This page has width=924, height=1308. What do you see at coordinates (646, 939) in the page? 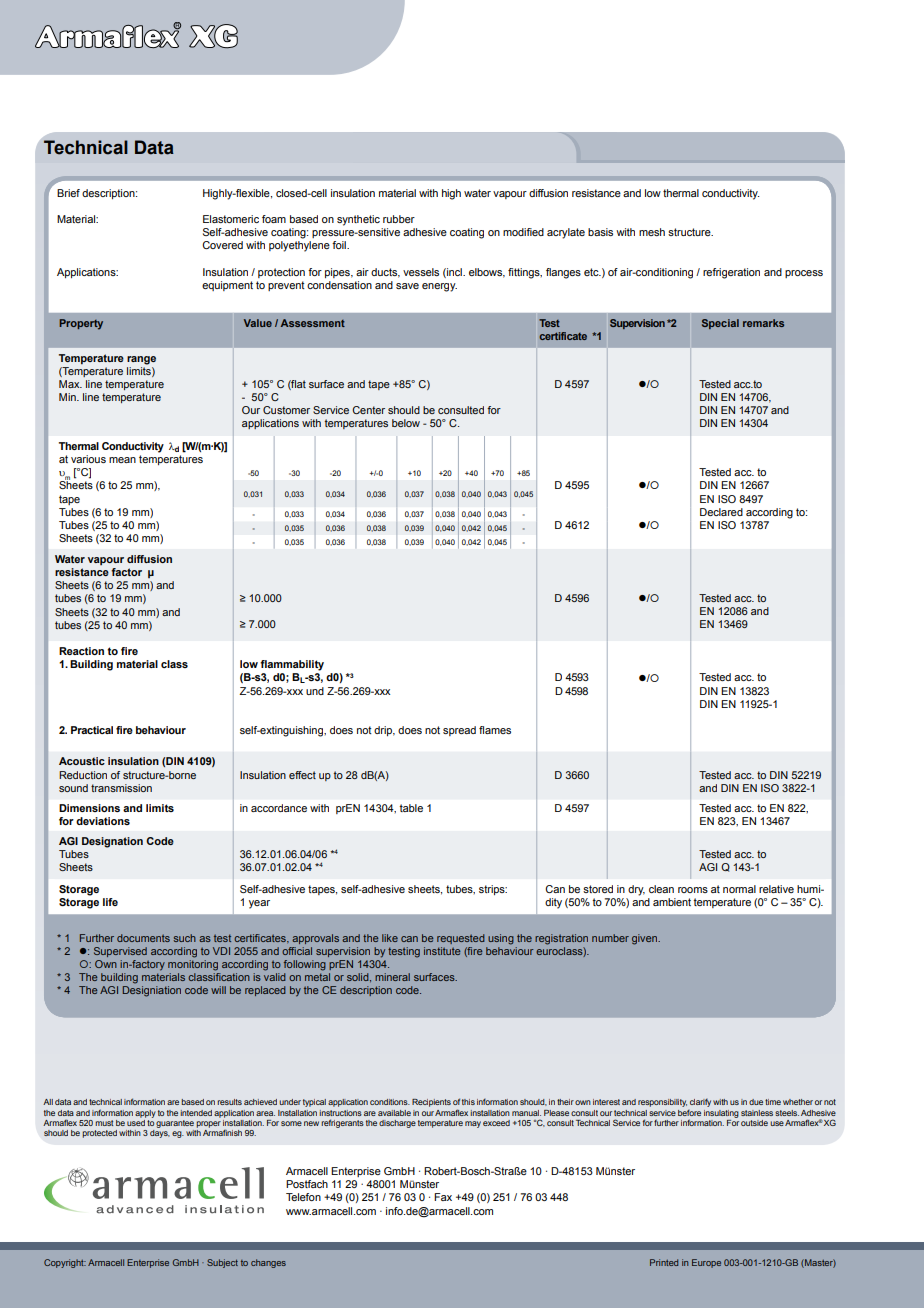
I see `given` at bounding box center [646, 939].
